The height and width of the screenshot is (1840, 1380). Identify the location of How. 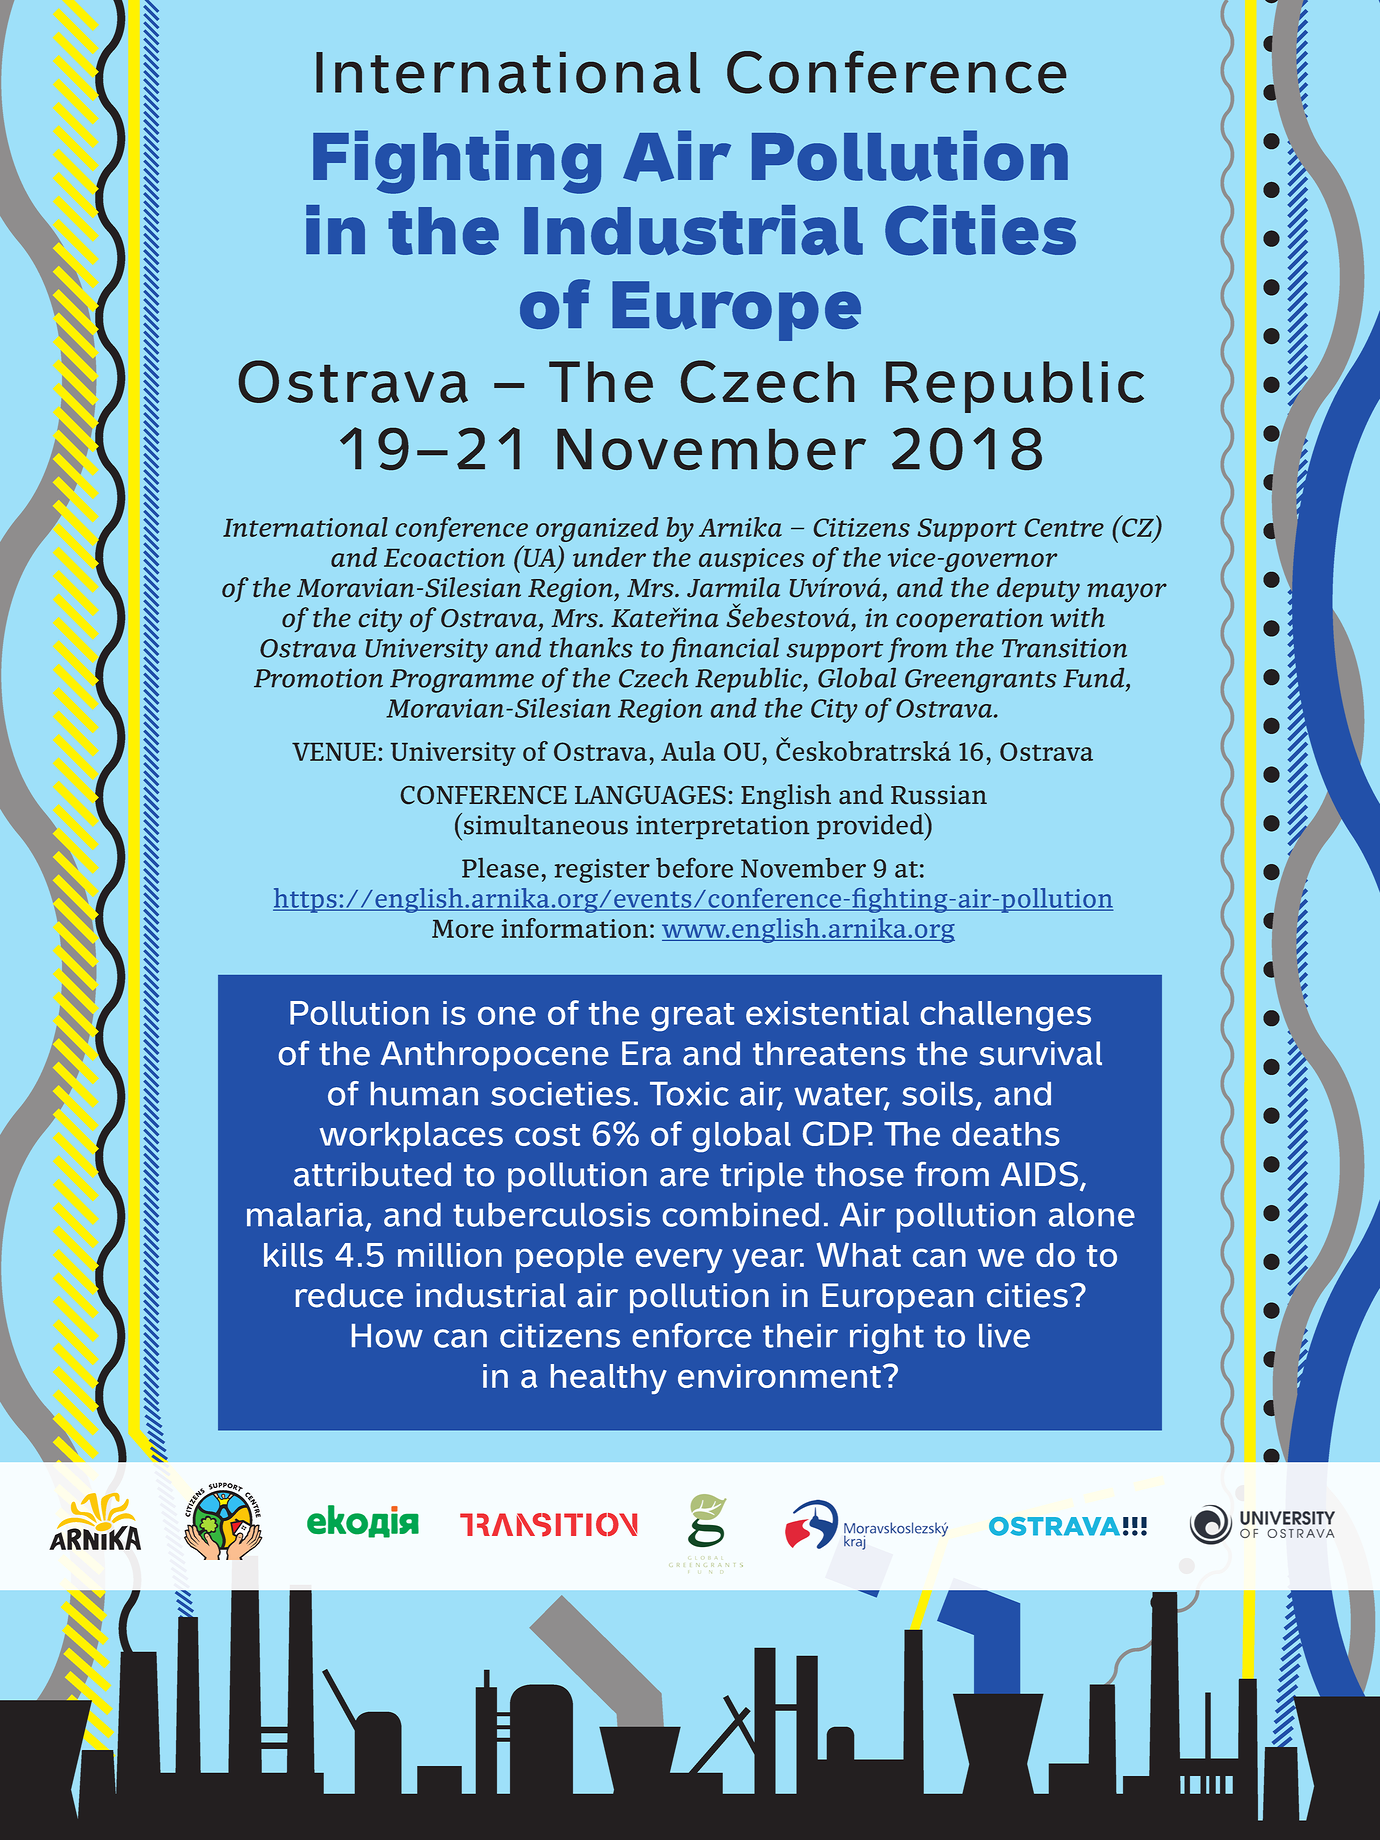
(387, 1336).
